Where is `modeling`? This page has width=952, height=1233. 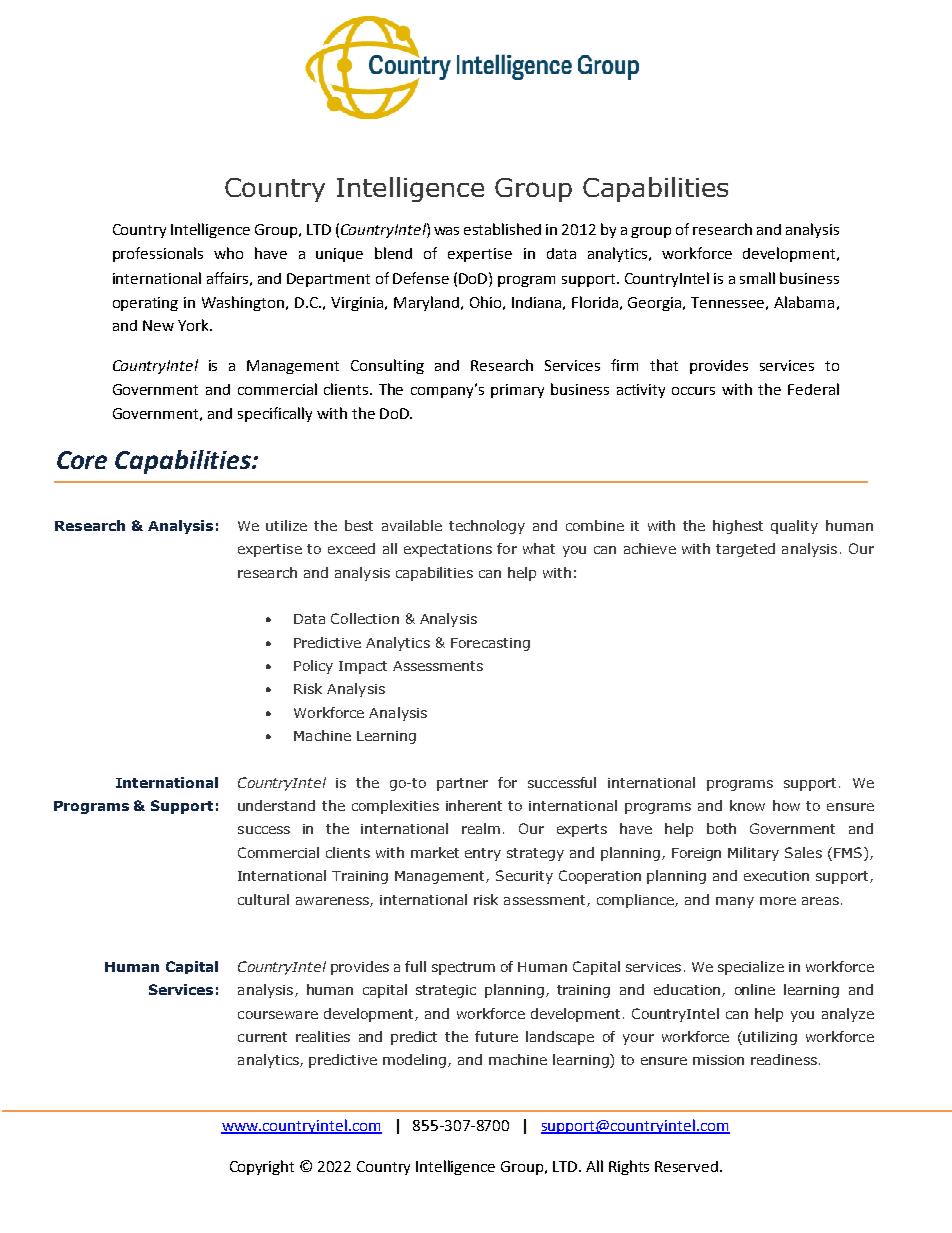 modeling is located at coordinates (416, 1061).
